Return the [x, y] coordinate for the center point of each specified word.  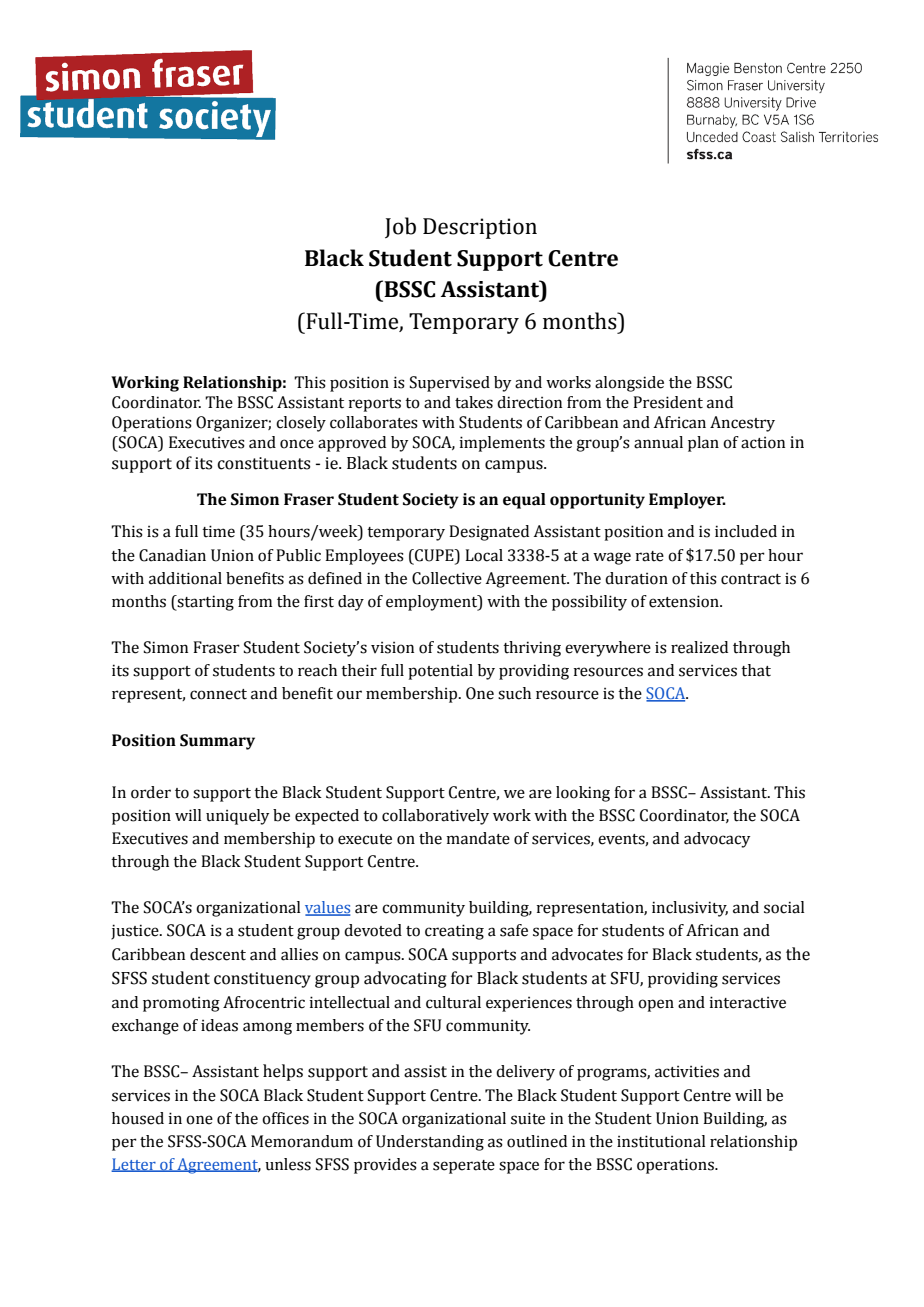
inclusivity [690, 909]
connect [218, 694]
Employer [687, 501]
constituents [263, 463]
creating [454, 932]
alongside [629, 384]
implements [502, 444]
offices [285, 1118]
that [756, 670]
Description [480, 228]
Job [400, 227]
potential [440, 672]
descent [218, 954]
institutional [661, 1141]
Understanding [430, 1143]
